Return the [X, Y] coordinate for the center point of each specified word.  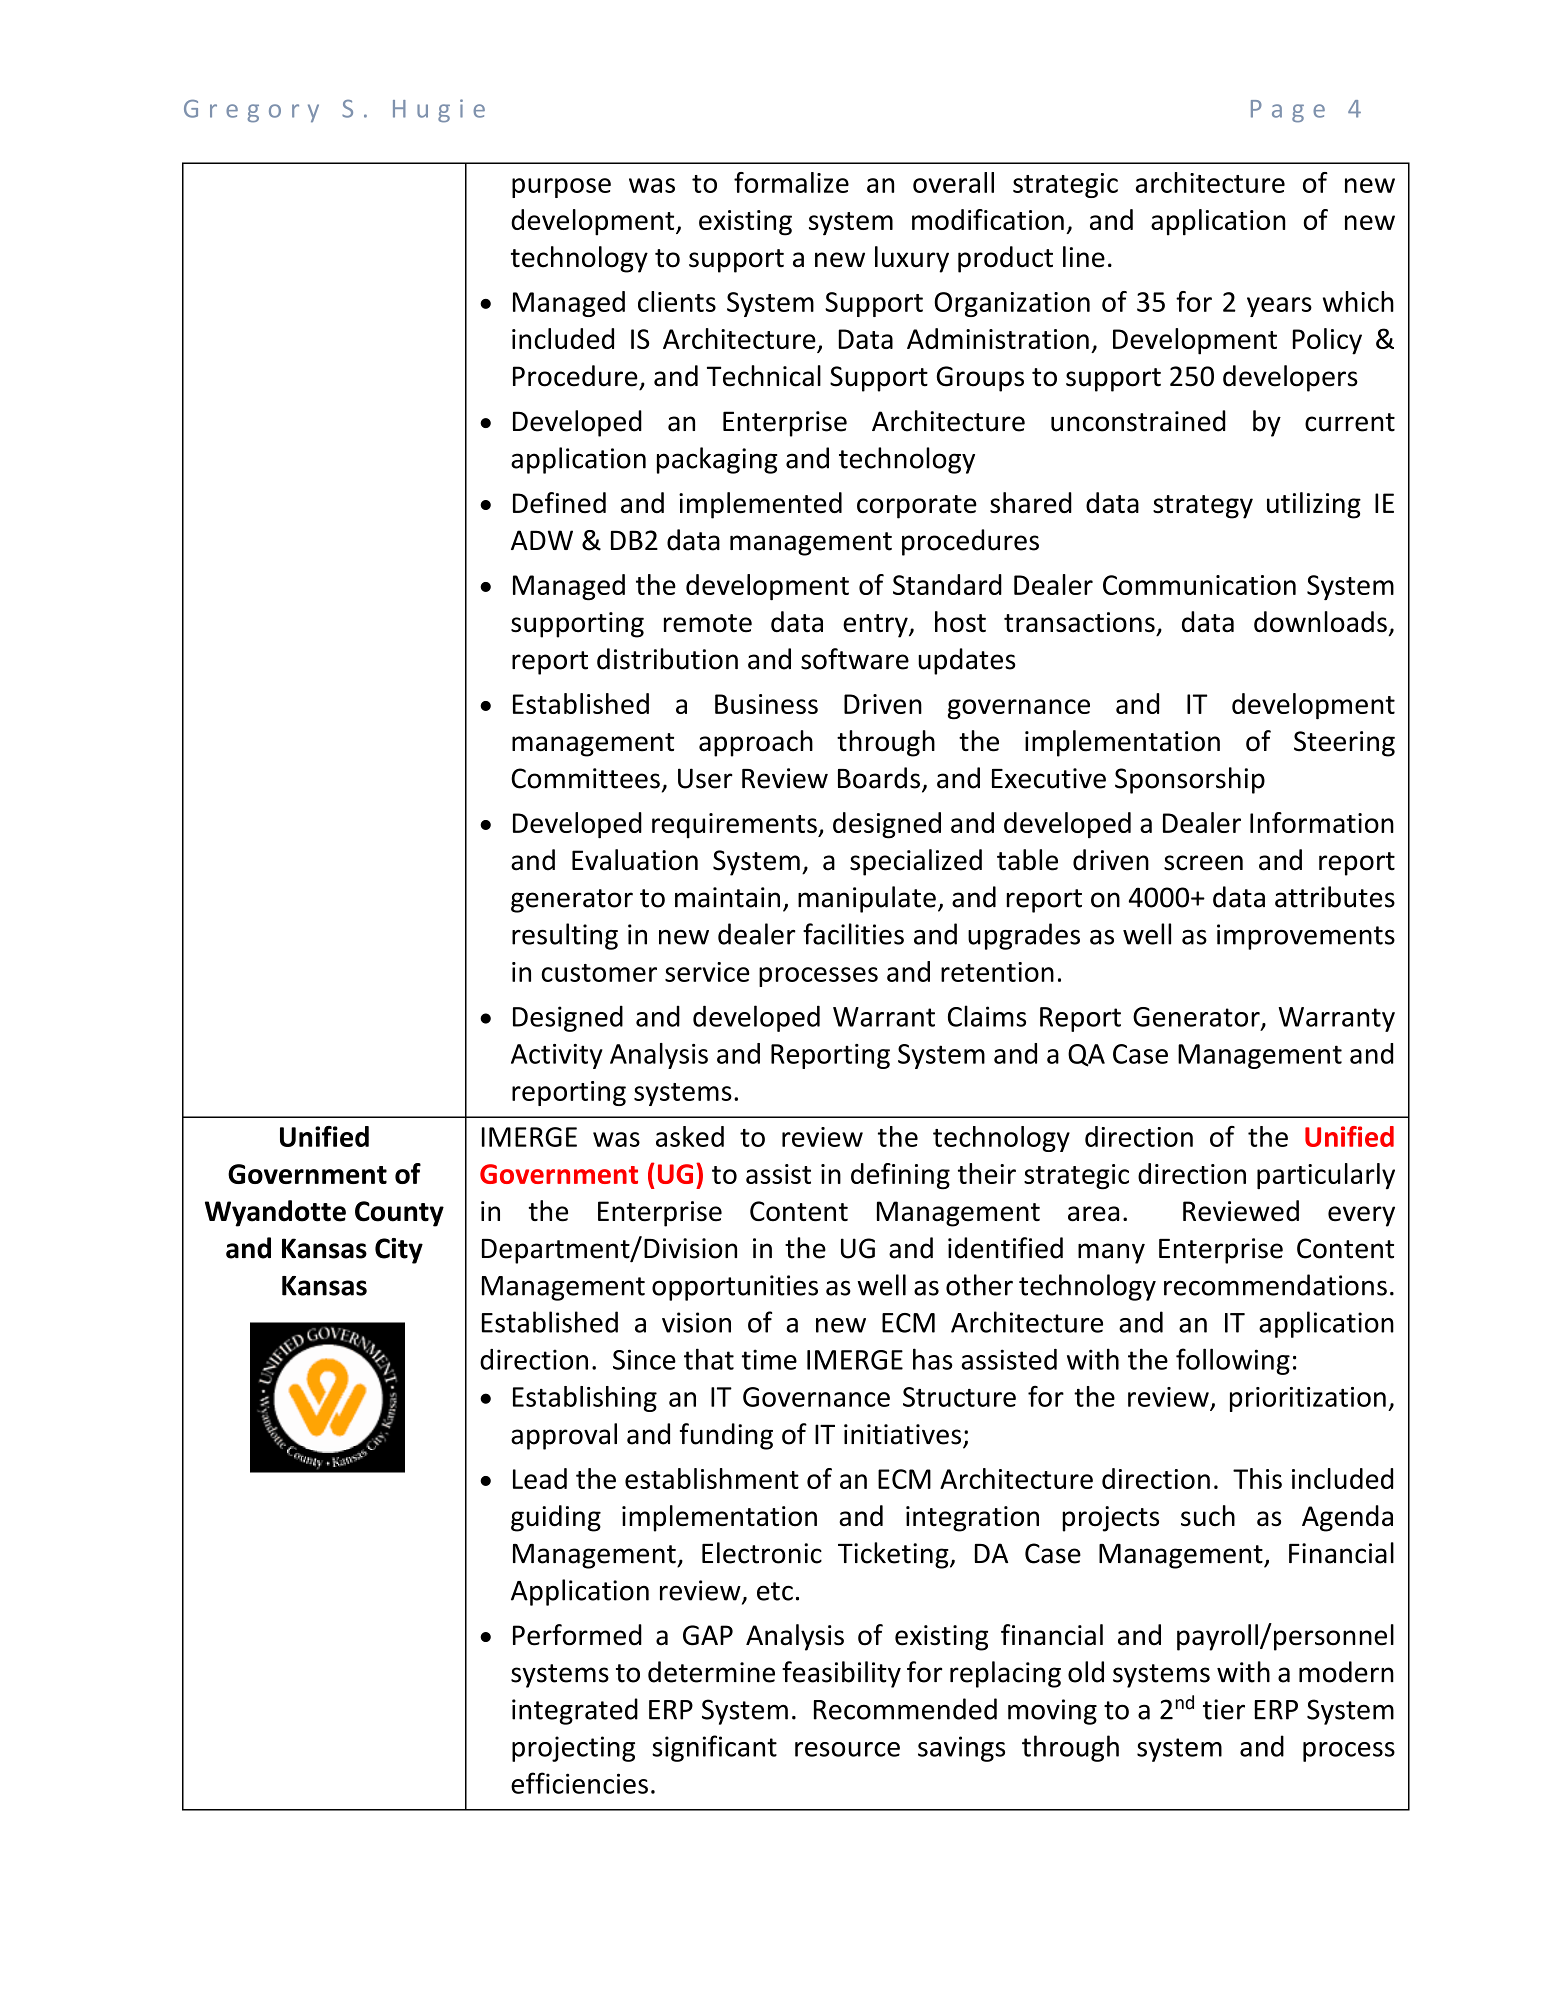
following [1233, 1361]
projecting [573, 1749]
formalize [791, 182]
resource [847, 1749]
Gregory [251, 111]
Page [1288, 111]
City [399, 1251]
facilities [853, 934]
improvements [1306, 937]
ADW [542, 540]
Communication [1199, 585]
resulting [565, 936]
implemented [760, 505]
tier [1224, 1709]
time [769, 1359]
